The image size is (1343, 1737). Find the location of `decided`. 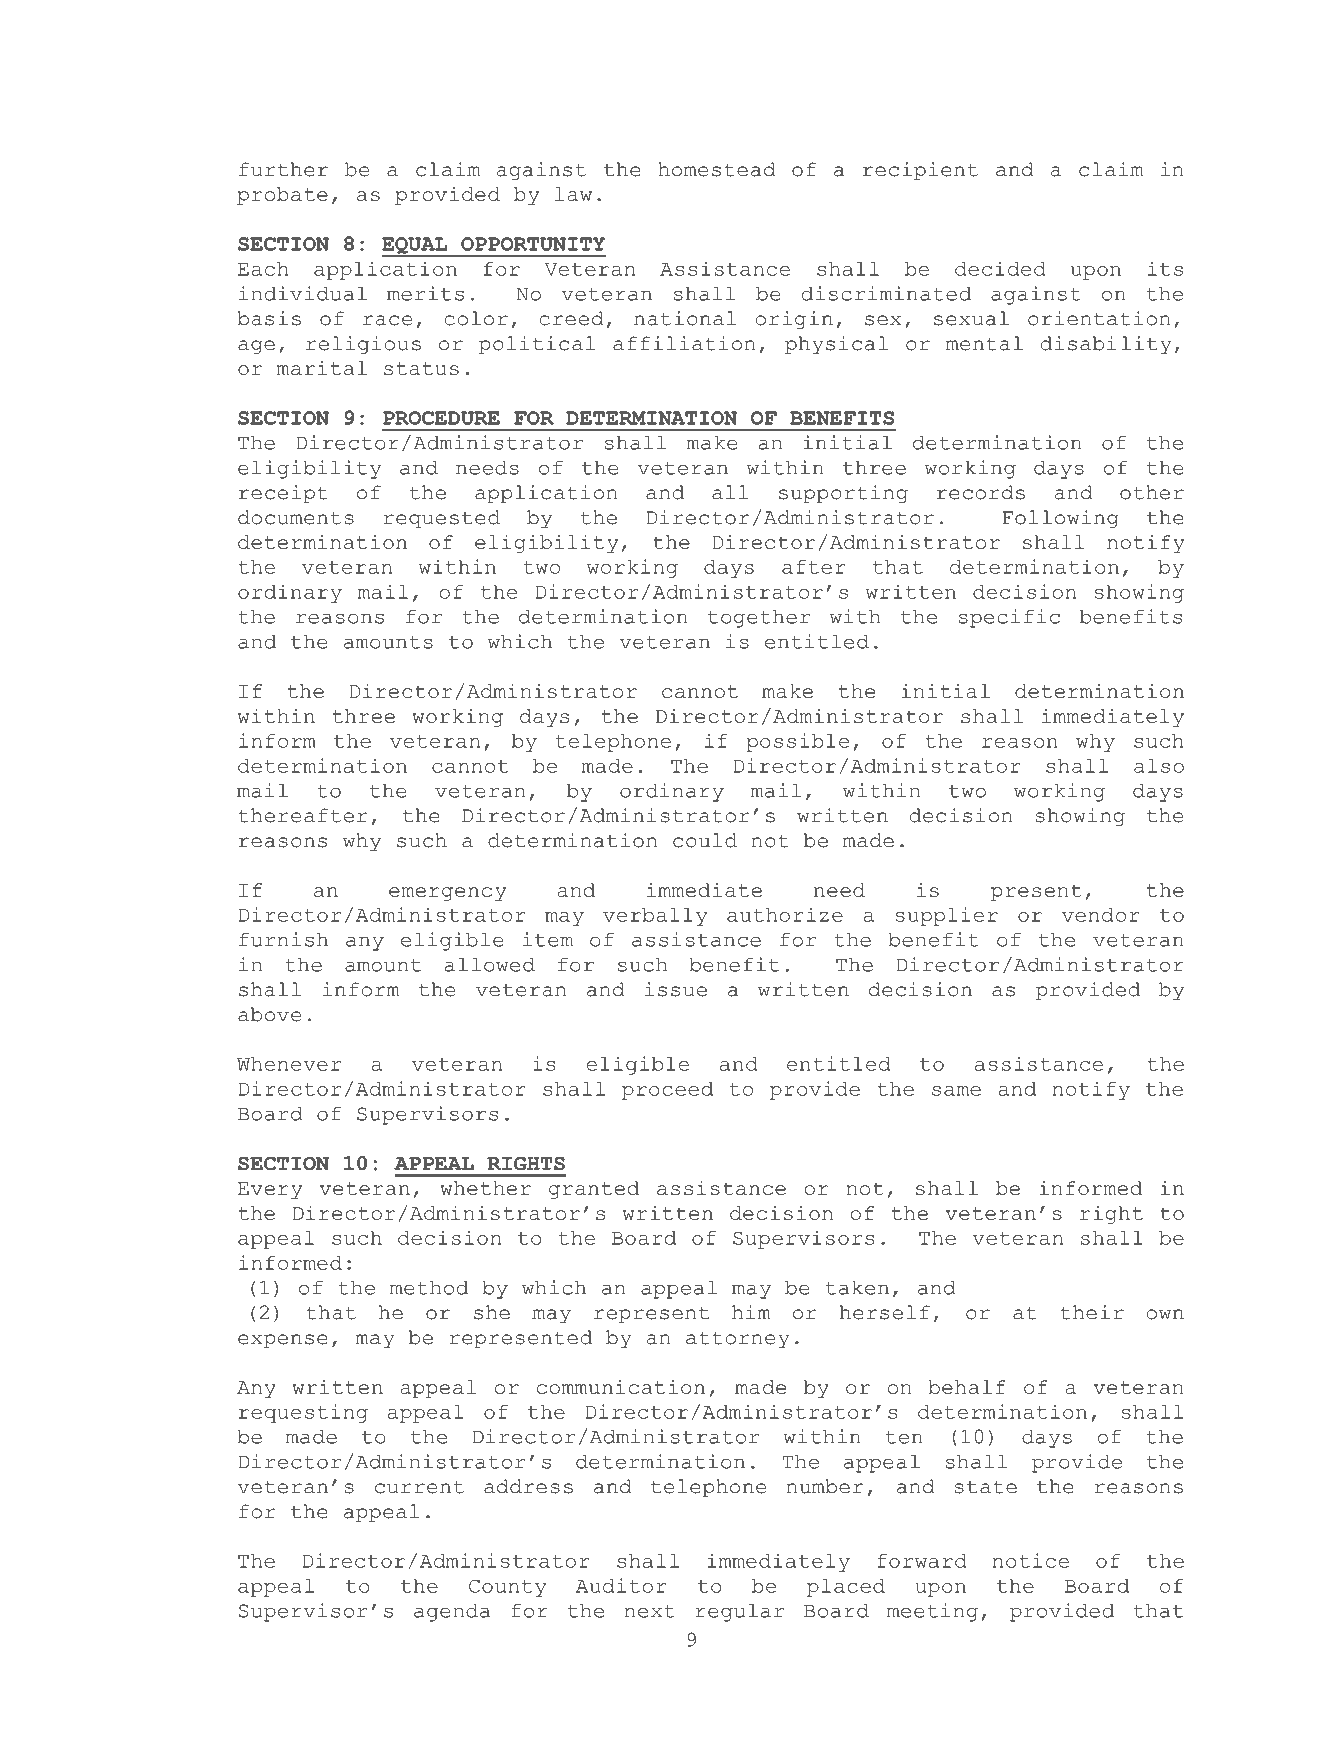

decided is located at coordinates (1000, 268).
